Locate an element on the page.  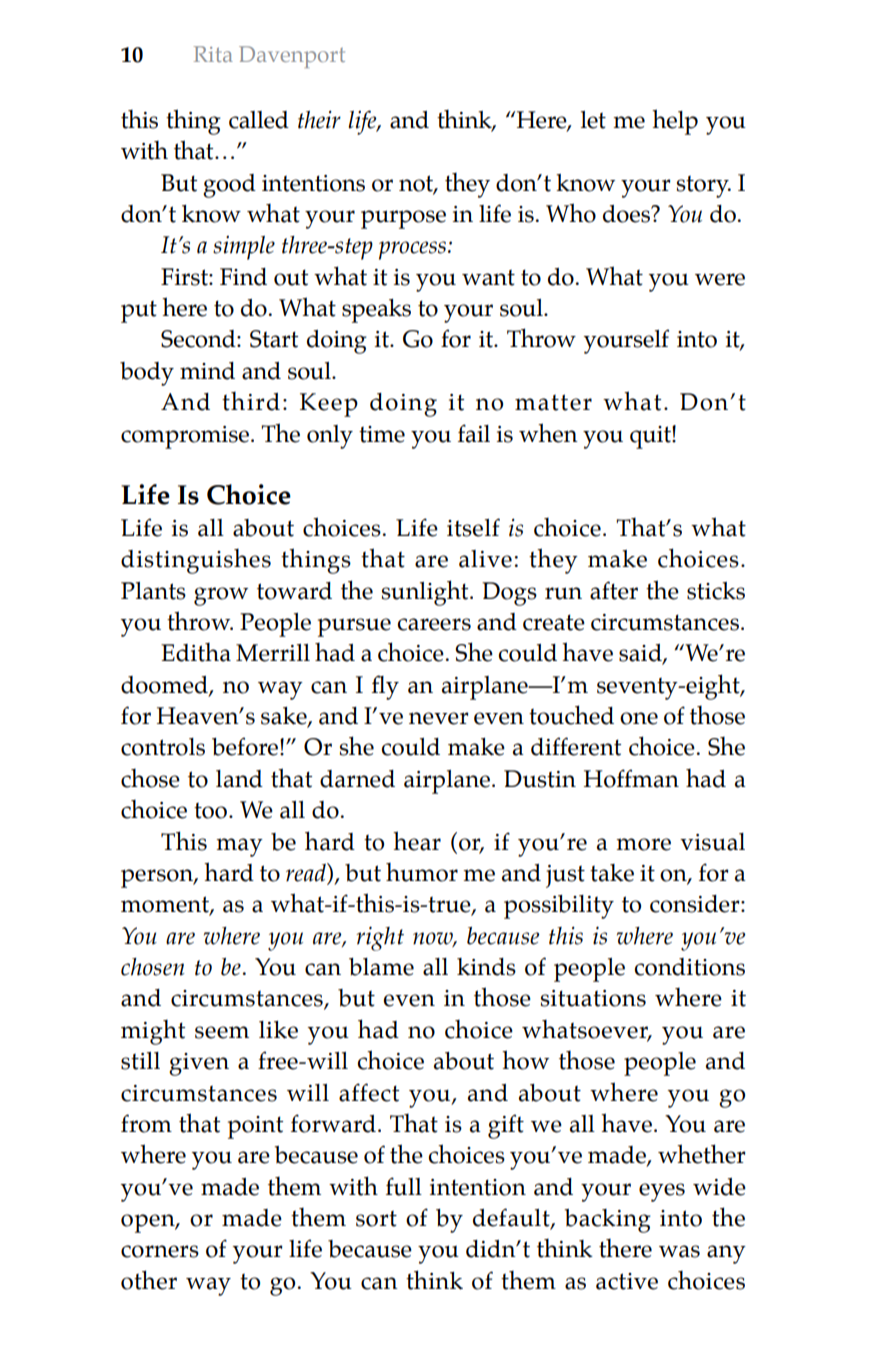
sort is located at coordinates (376, 1219).
